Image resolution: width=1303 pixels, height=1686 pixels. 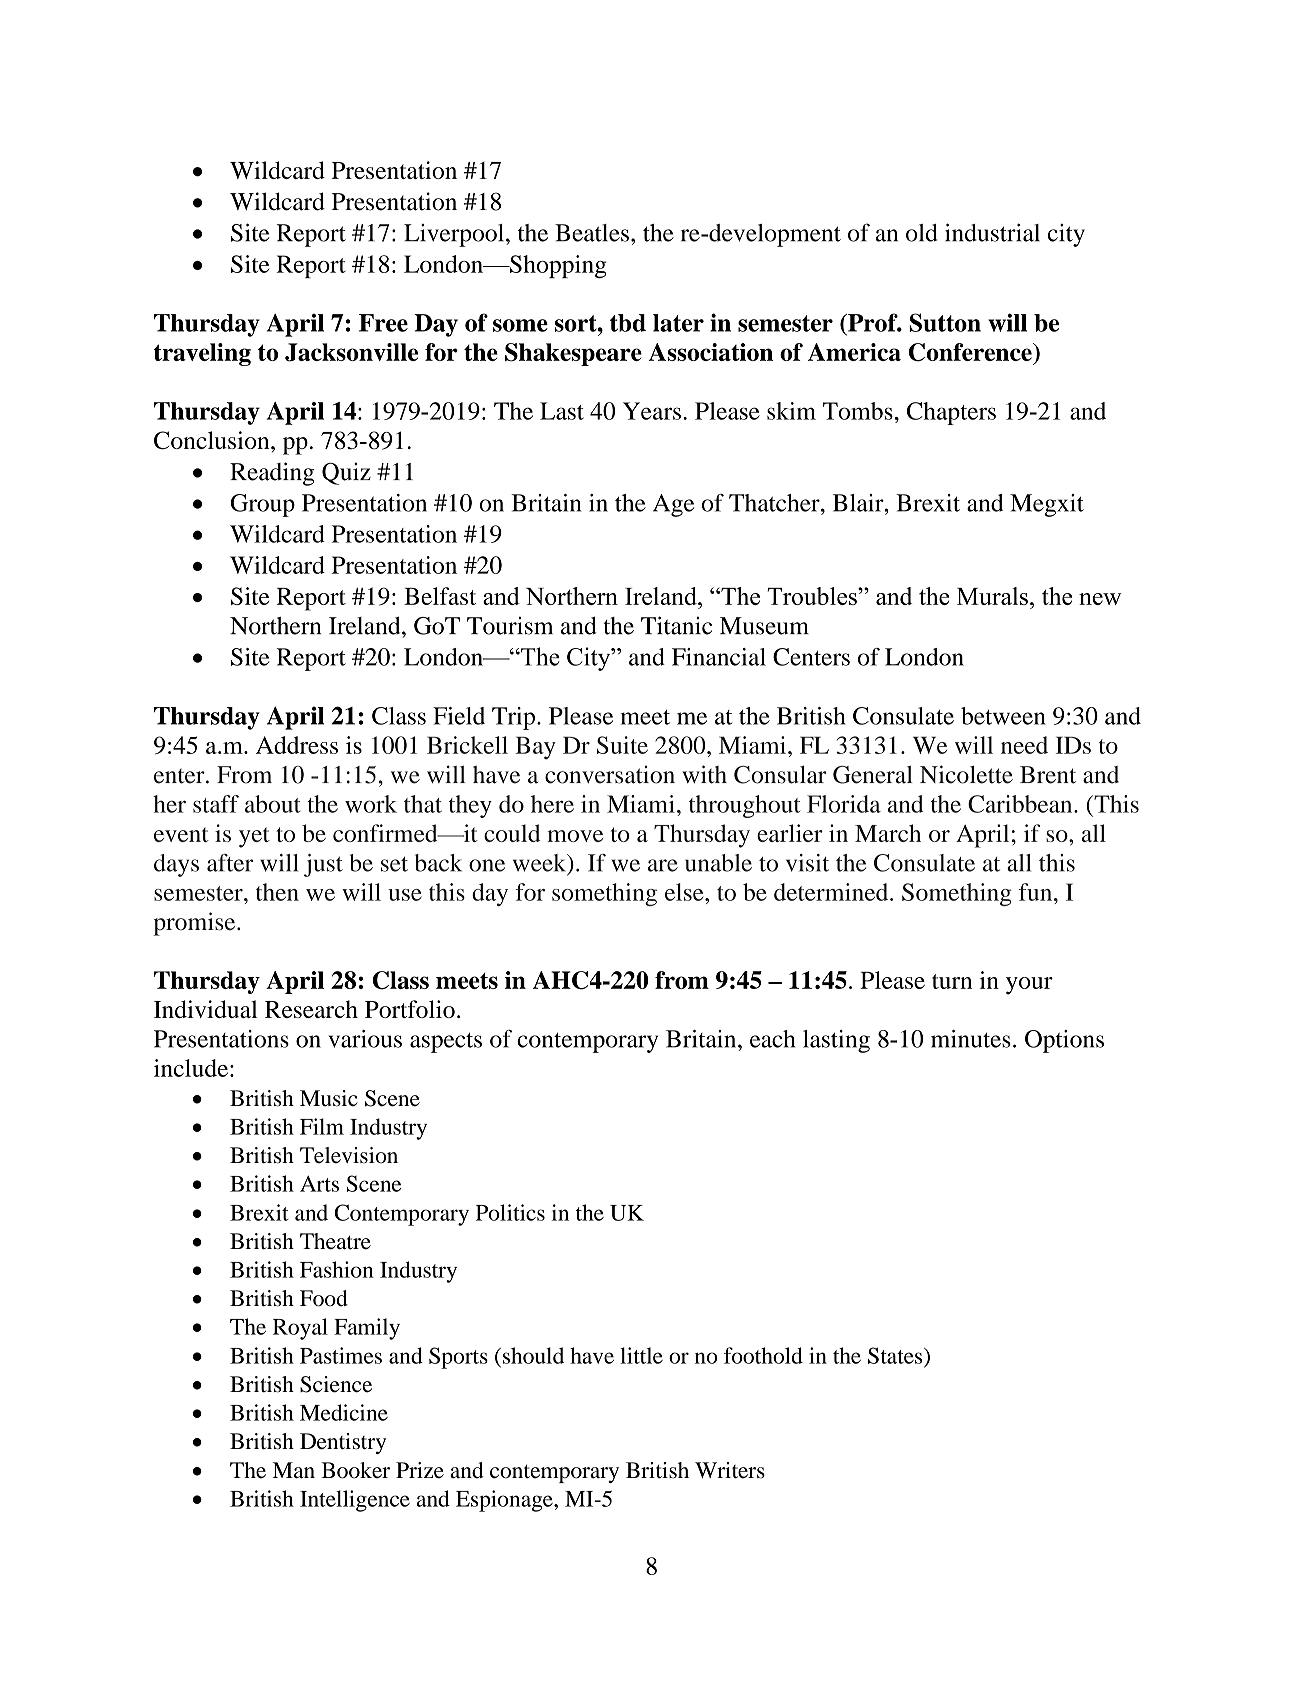 What do you see at coordinates (293, 1470) in the page?
I see `Man` at bounding box center [293, 1470].
